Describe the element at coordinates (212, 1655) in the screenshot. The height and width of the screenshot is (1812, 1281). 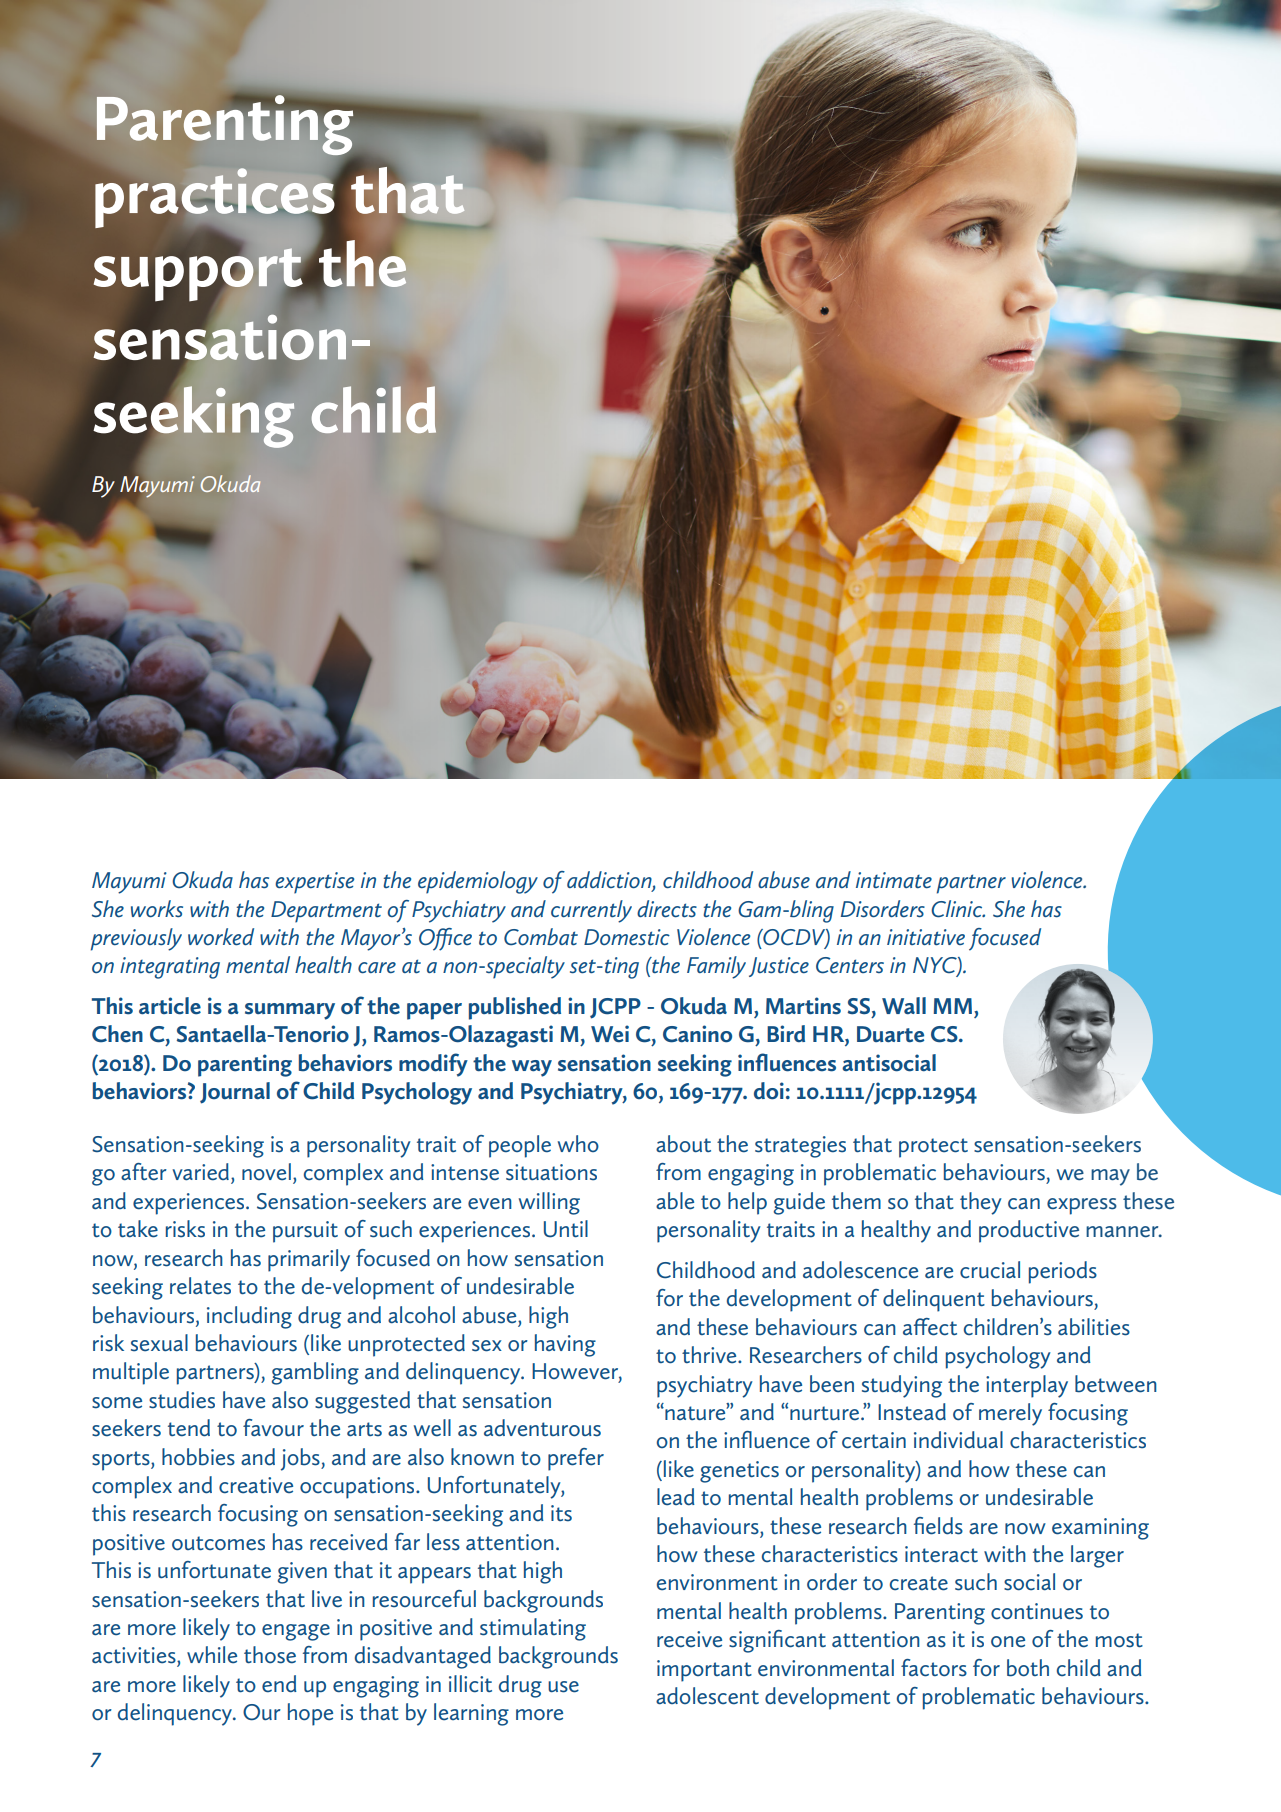
I see `while` at that location.
